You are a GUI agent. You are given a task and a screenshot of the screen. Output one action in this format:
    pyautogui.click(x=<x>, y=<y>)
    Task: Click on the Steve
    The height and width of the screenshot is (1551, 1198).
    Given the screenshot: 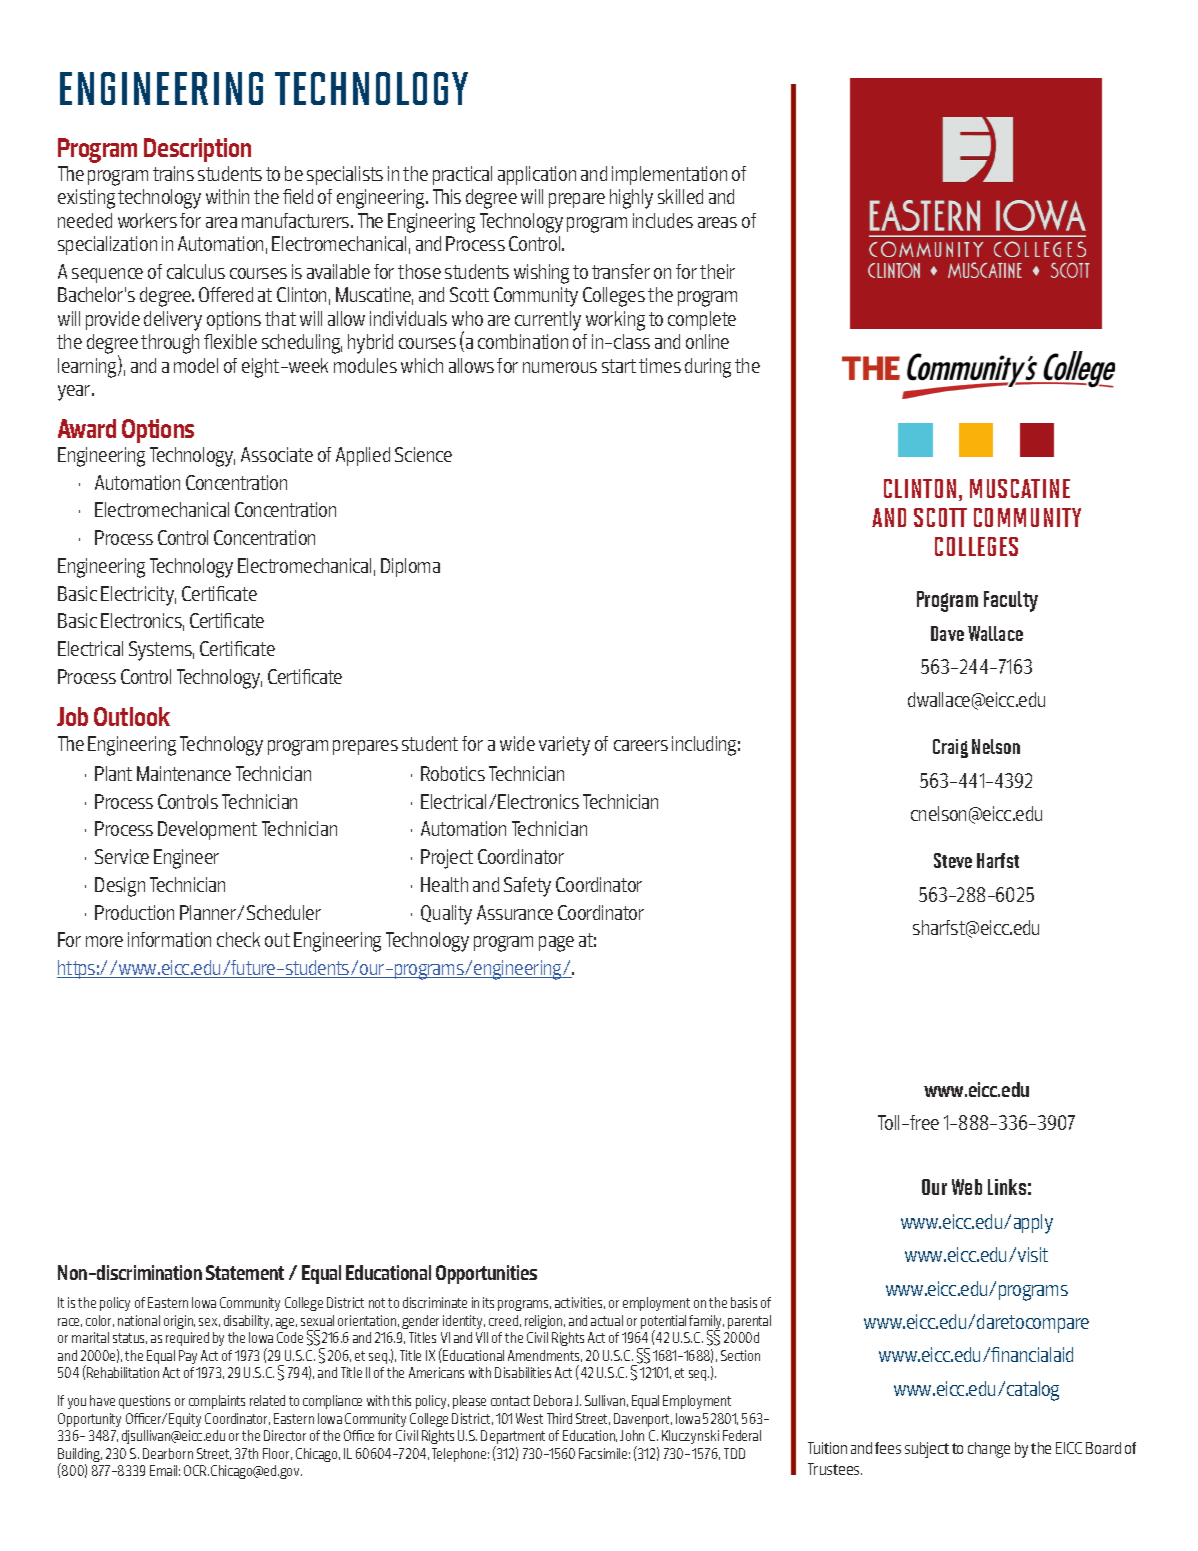 What is the action you would take?
    pyautogui.click(x=953, y=860)
